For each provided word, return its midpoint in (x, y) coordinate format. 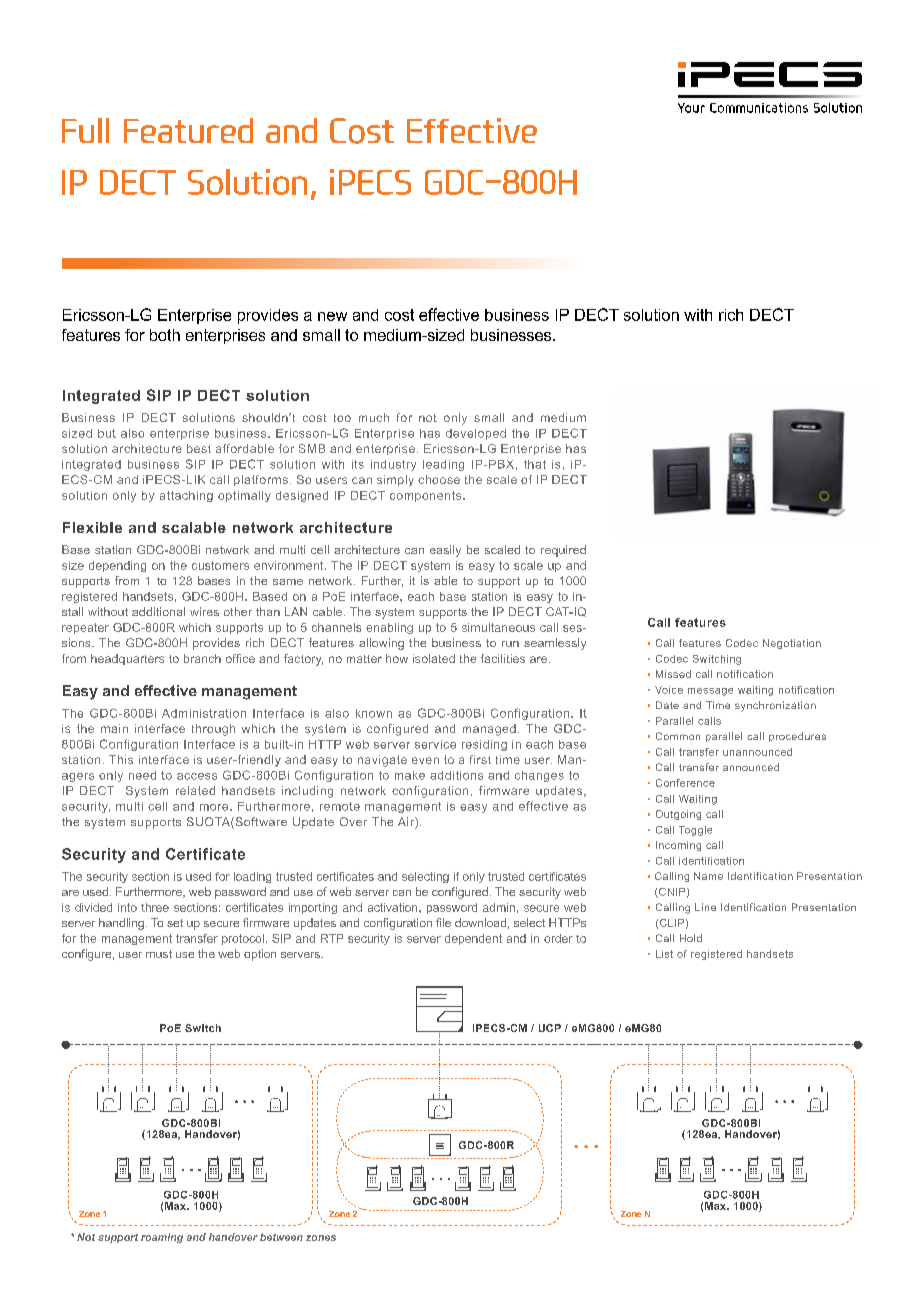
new (332, 316)
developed (476, 434)
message (710, 692)
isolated (434, 658)
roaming (162, 1238)
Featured (188, 130)
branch (202, 658)
